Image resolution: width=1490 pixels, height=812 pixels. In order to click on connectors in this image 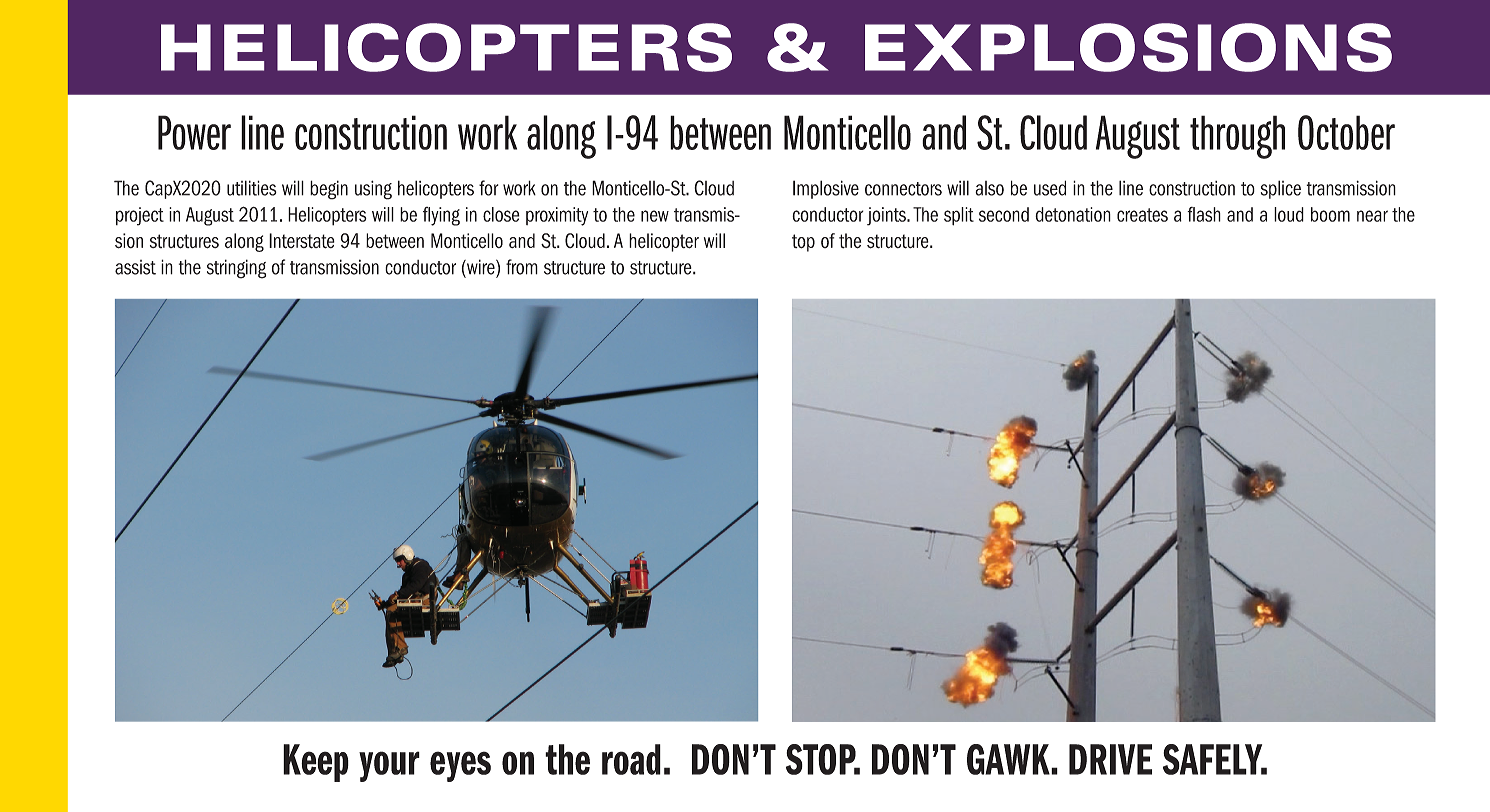, I will do `click(903, 189)`.
